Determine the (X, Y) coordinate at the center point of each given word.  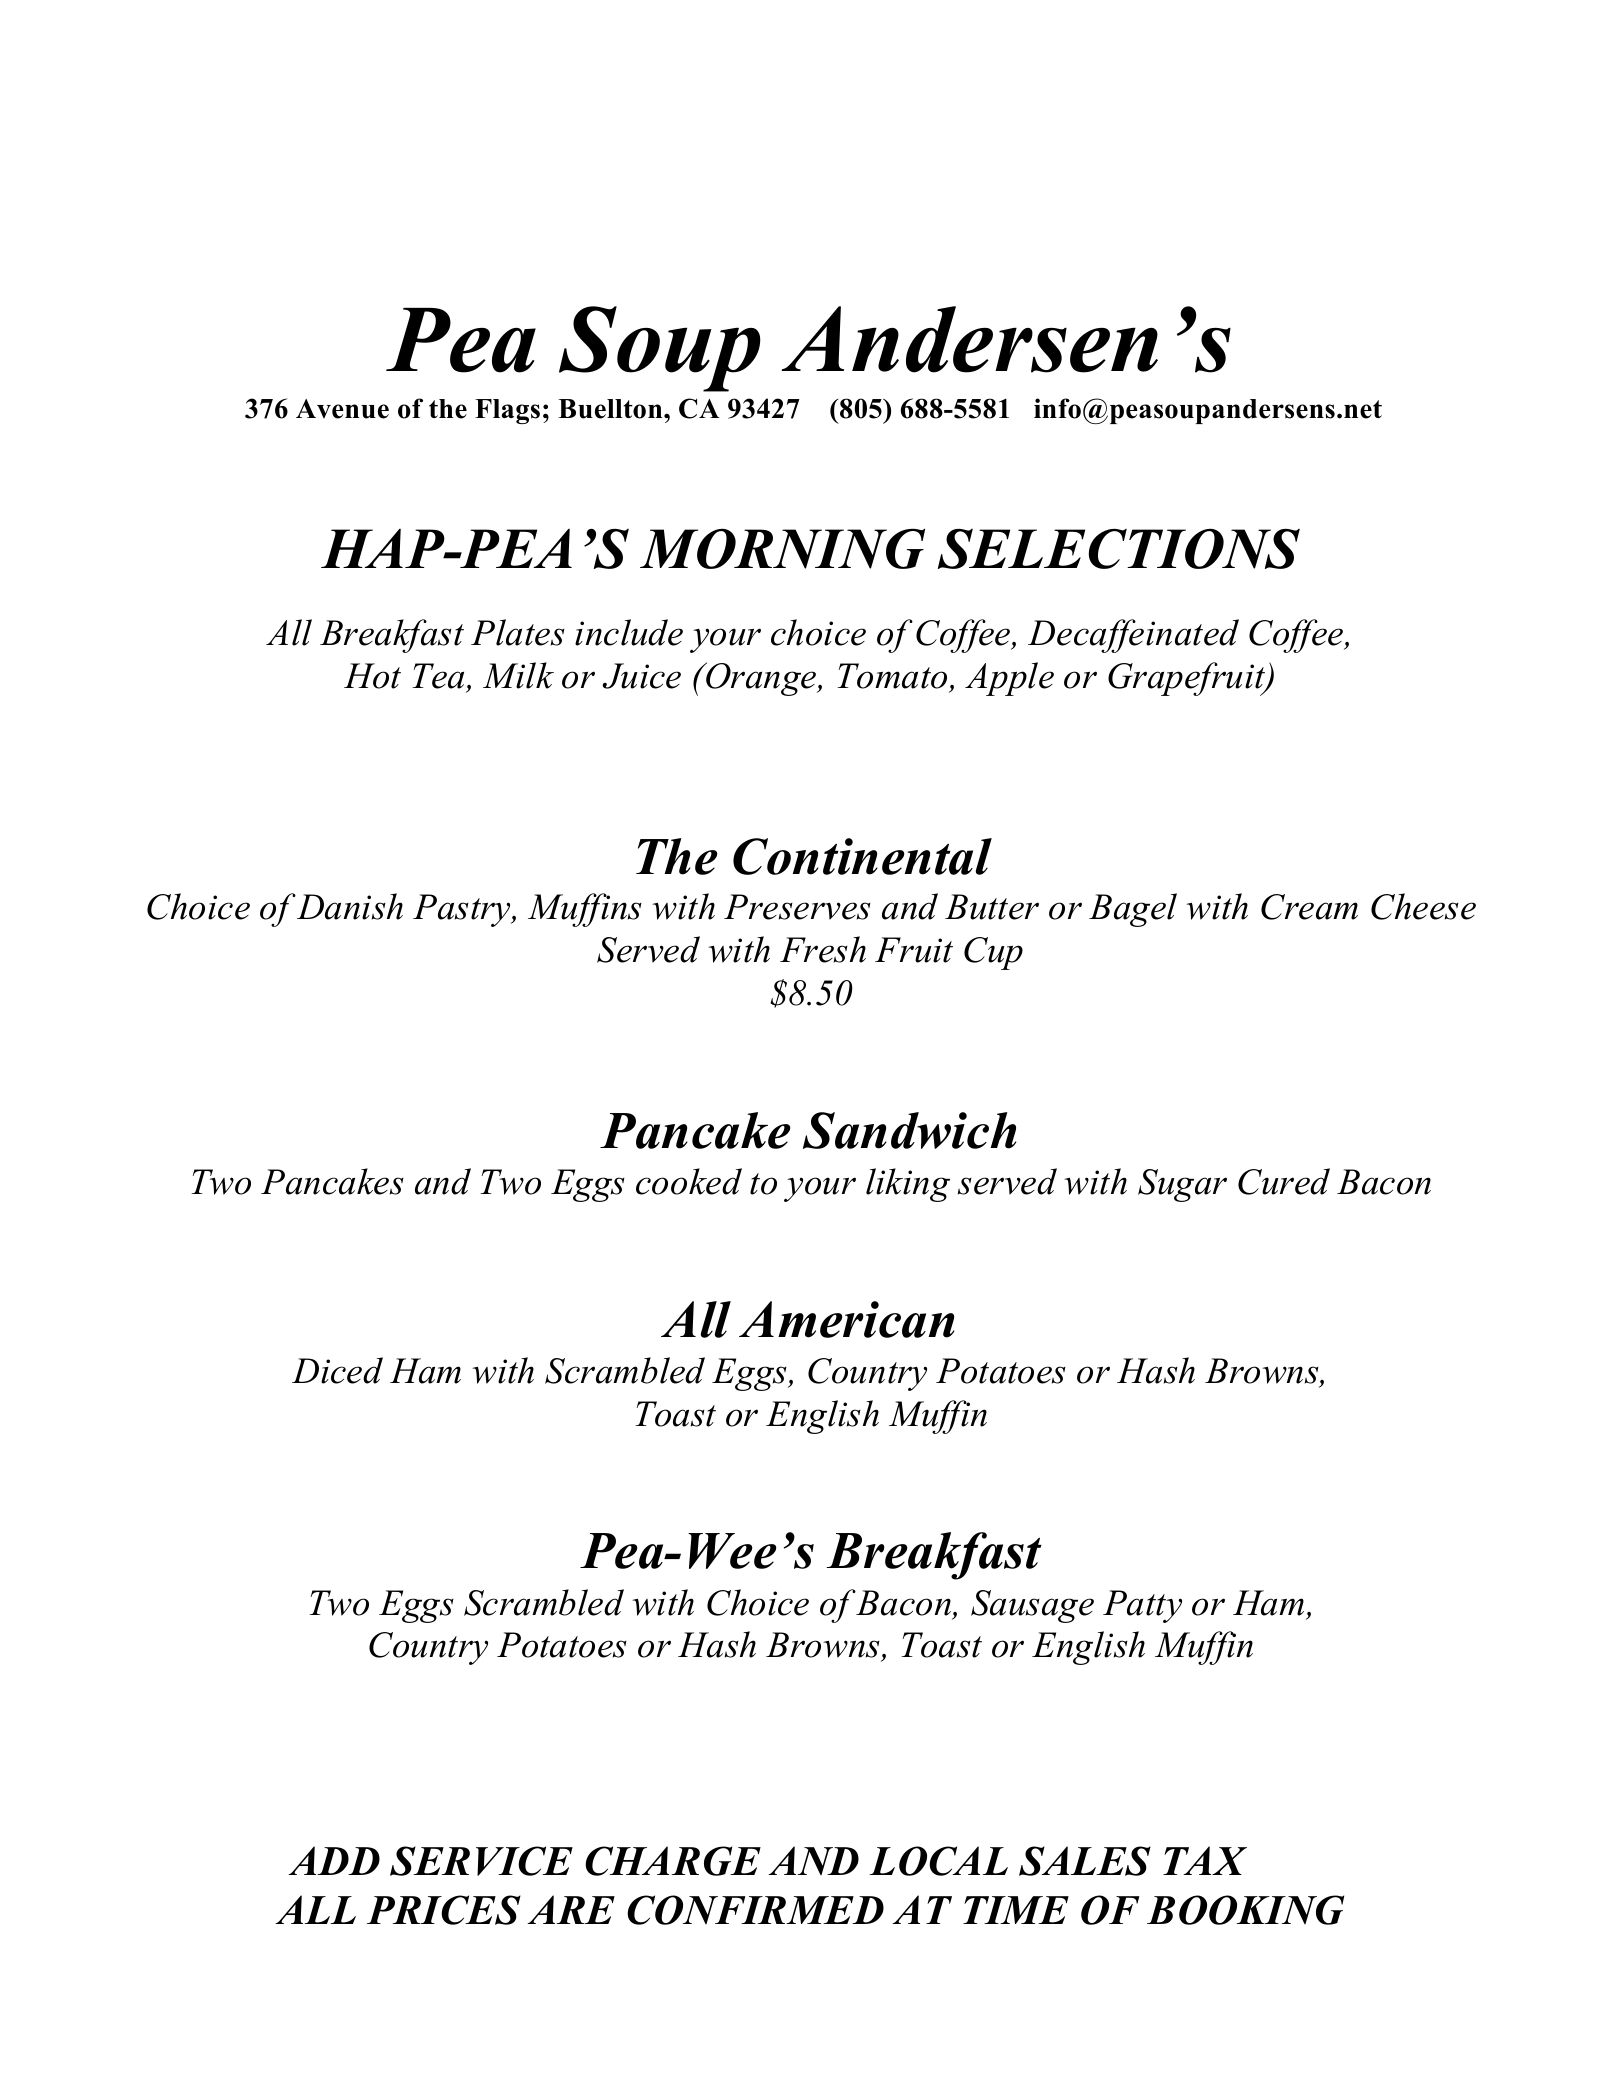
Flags (507, 411)
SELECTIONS (1119, 548)
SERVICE (481, 1861)
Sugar (1182, 1185)
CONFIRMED (755, 1910)
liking (908, 1185)
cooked (689, 1181)
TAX (1205, 1860)
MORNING (782, 548)
